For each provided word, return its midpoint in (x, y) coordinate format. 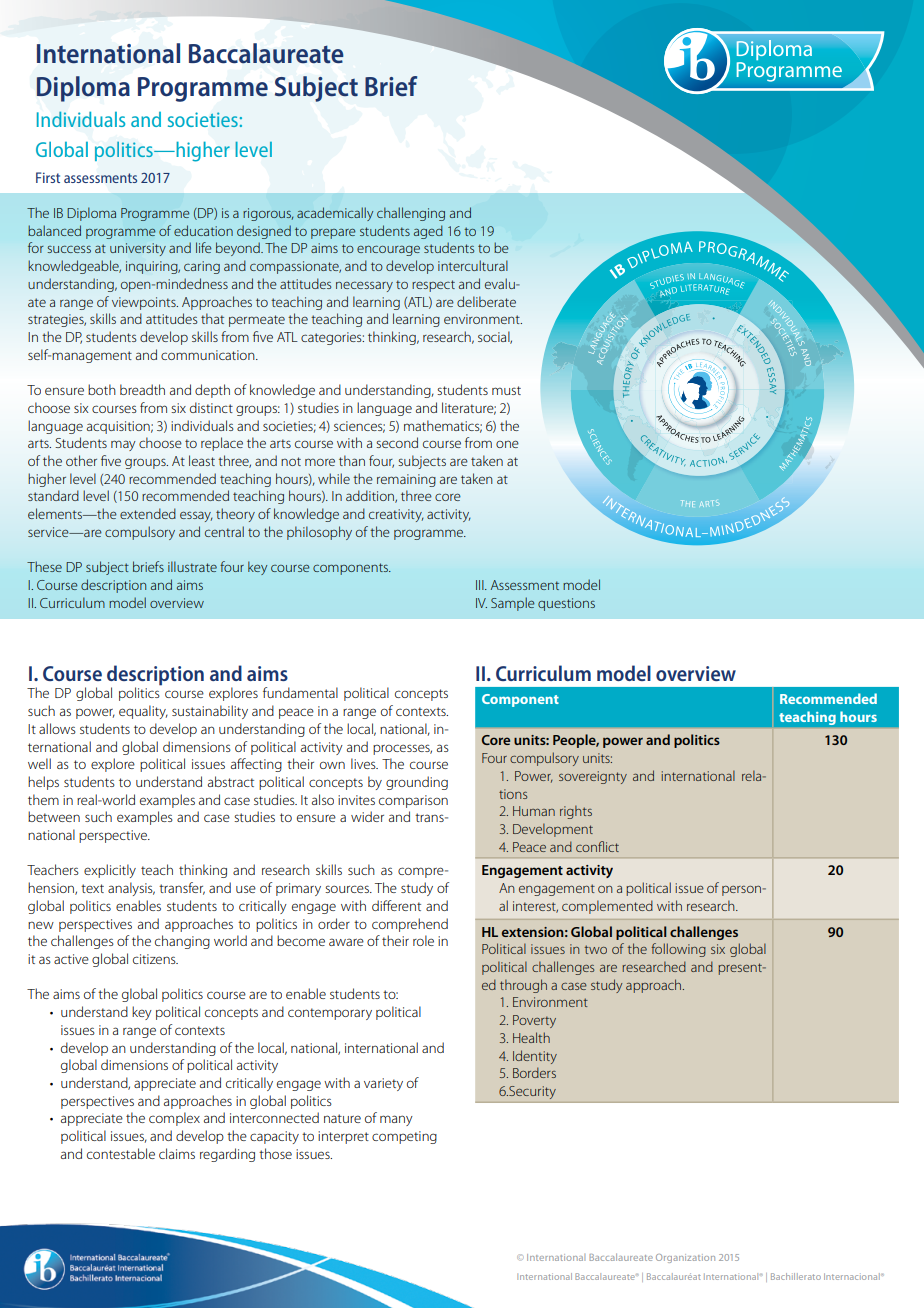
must (506, 390)
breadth (142, 389)
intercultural (473, 265)
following (678, 950)
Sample (512, 604)
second (397, 442)
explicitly (110, 871)
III (481, 585)
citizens (155, 959)
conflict (597, 846)
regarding (227, 1155)
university (138, 249)
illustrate (192, 566)
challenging (411, 214)
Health (531, 1037)
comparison (413, 801)
